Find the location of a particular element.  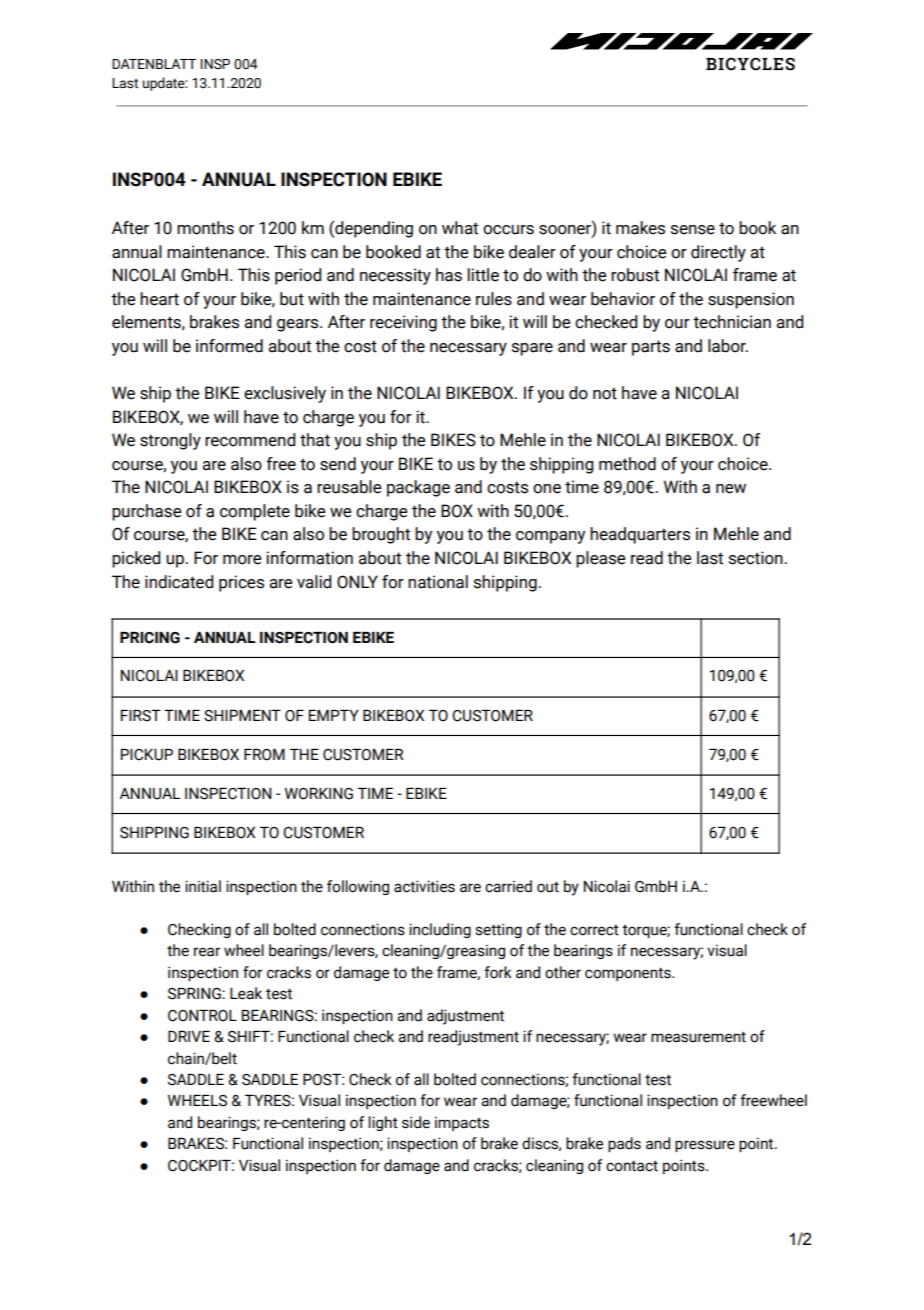

months is located at coordinates (205, 228).
